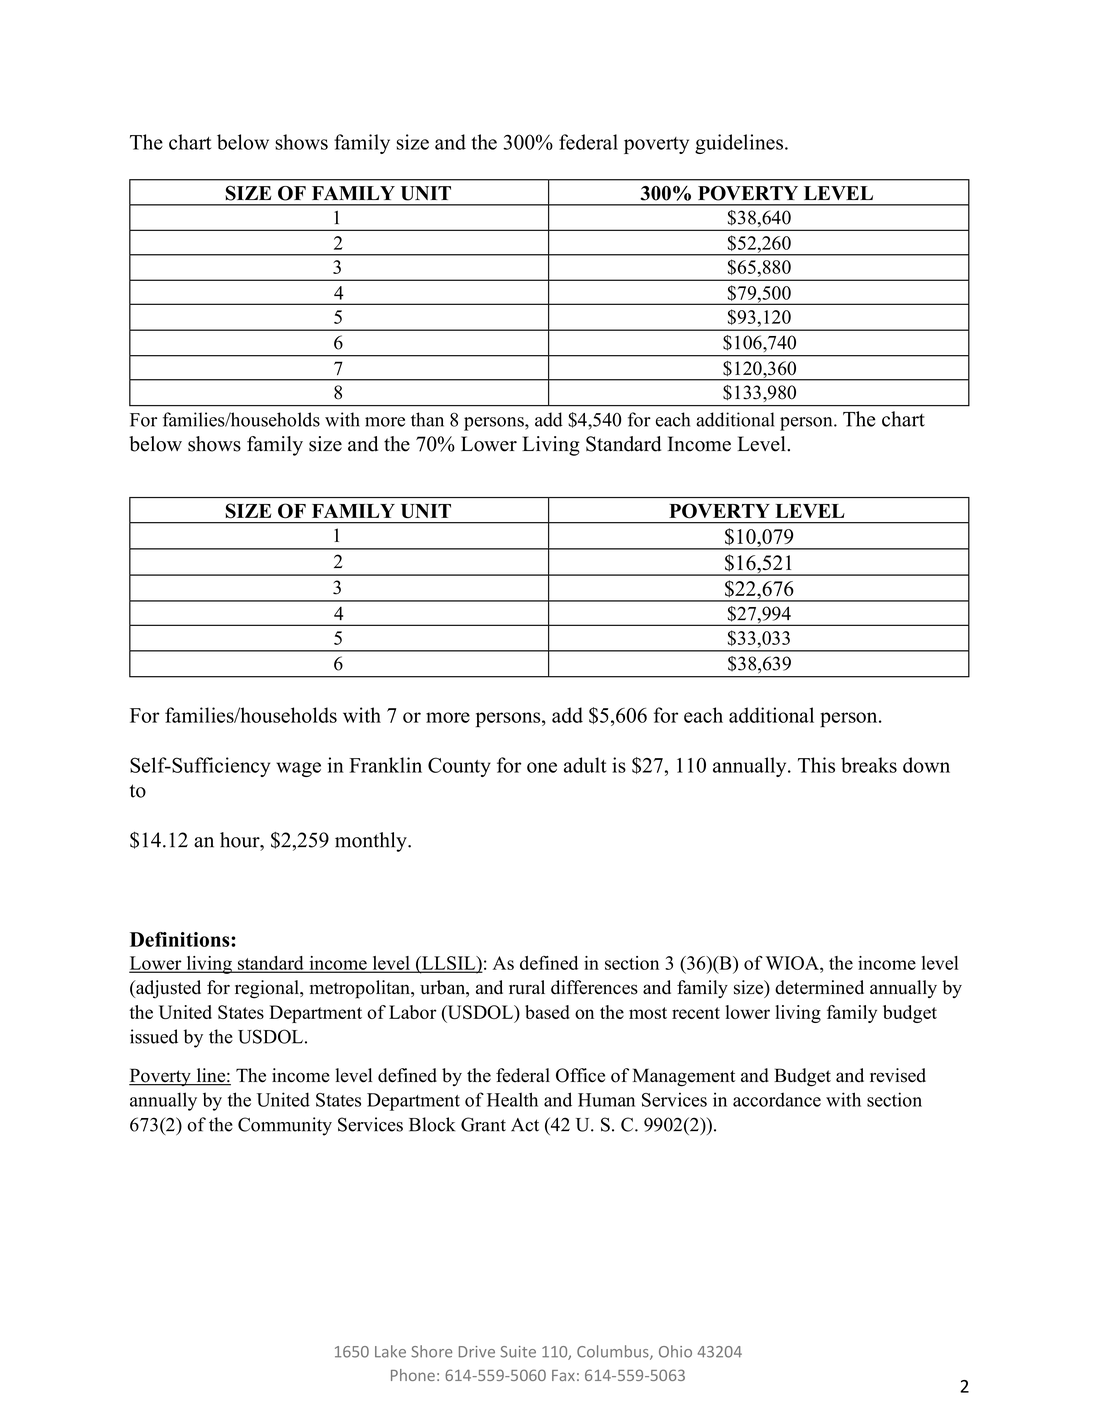 Image resolution: width=1099 pixels, height=1422 pixels. What do you see at coordinates (390, 1351) in the image?
I see `Lake` at bounding box center [390, 1351].
